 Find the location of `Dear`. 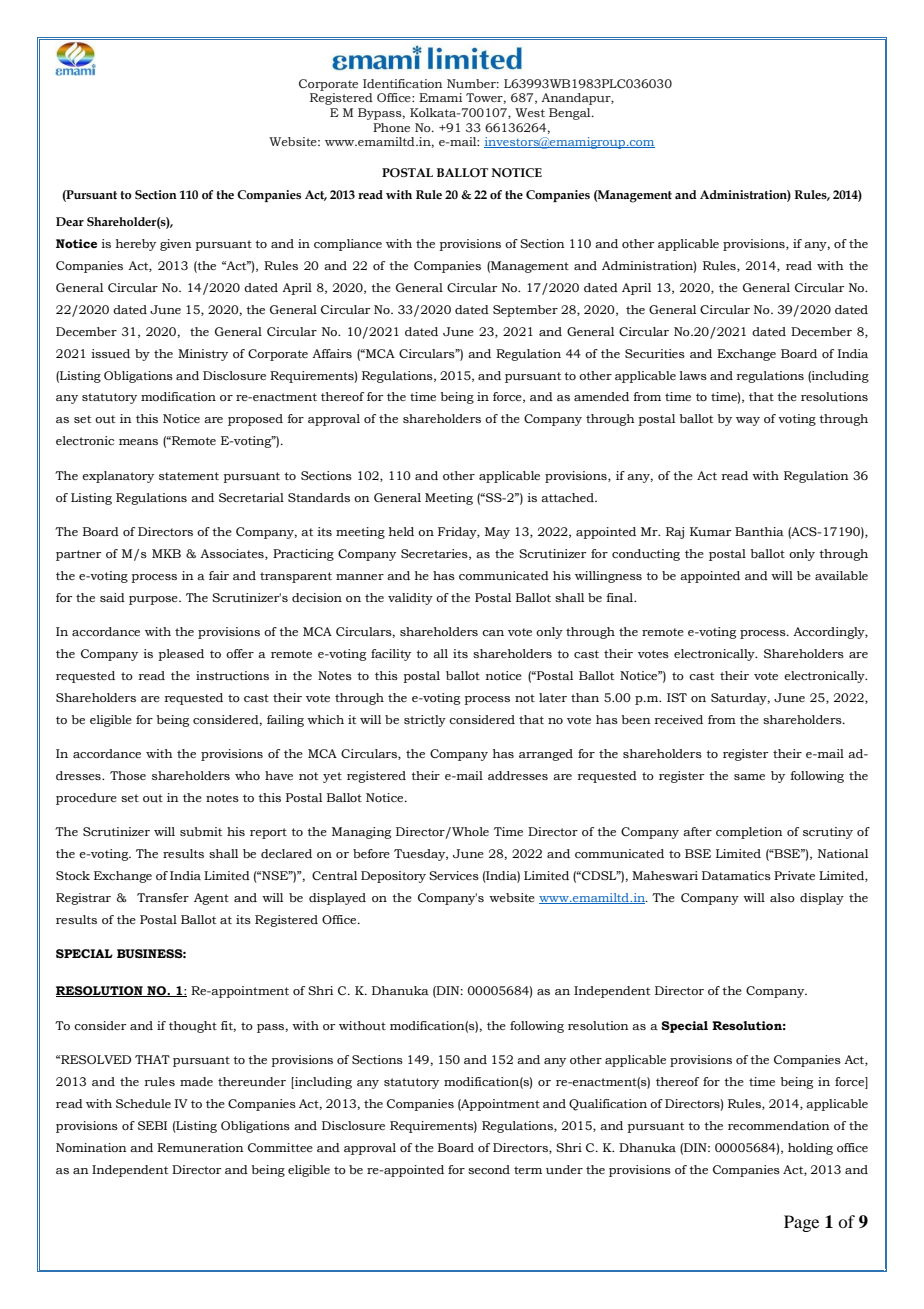

Dear is located at coordinates (70, 221).
